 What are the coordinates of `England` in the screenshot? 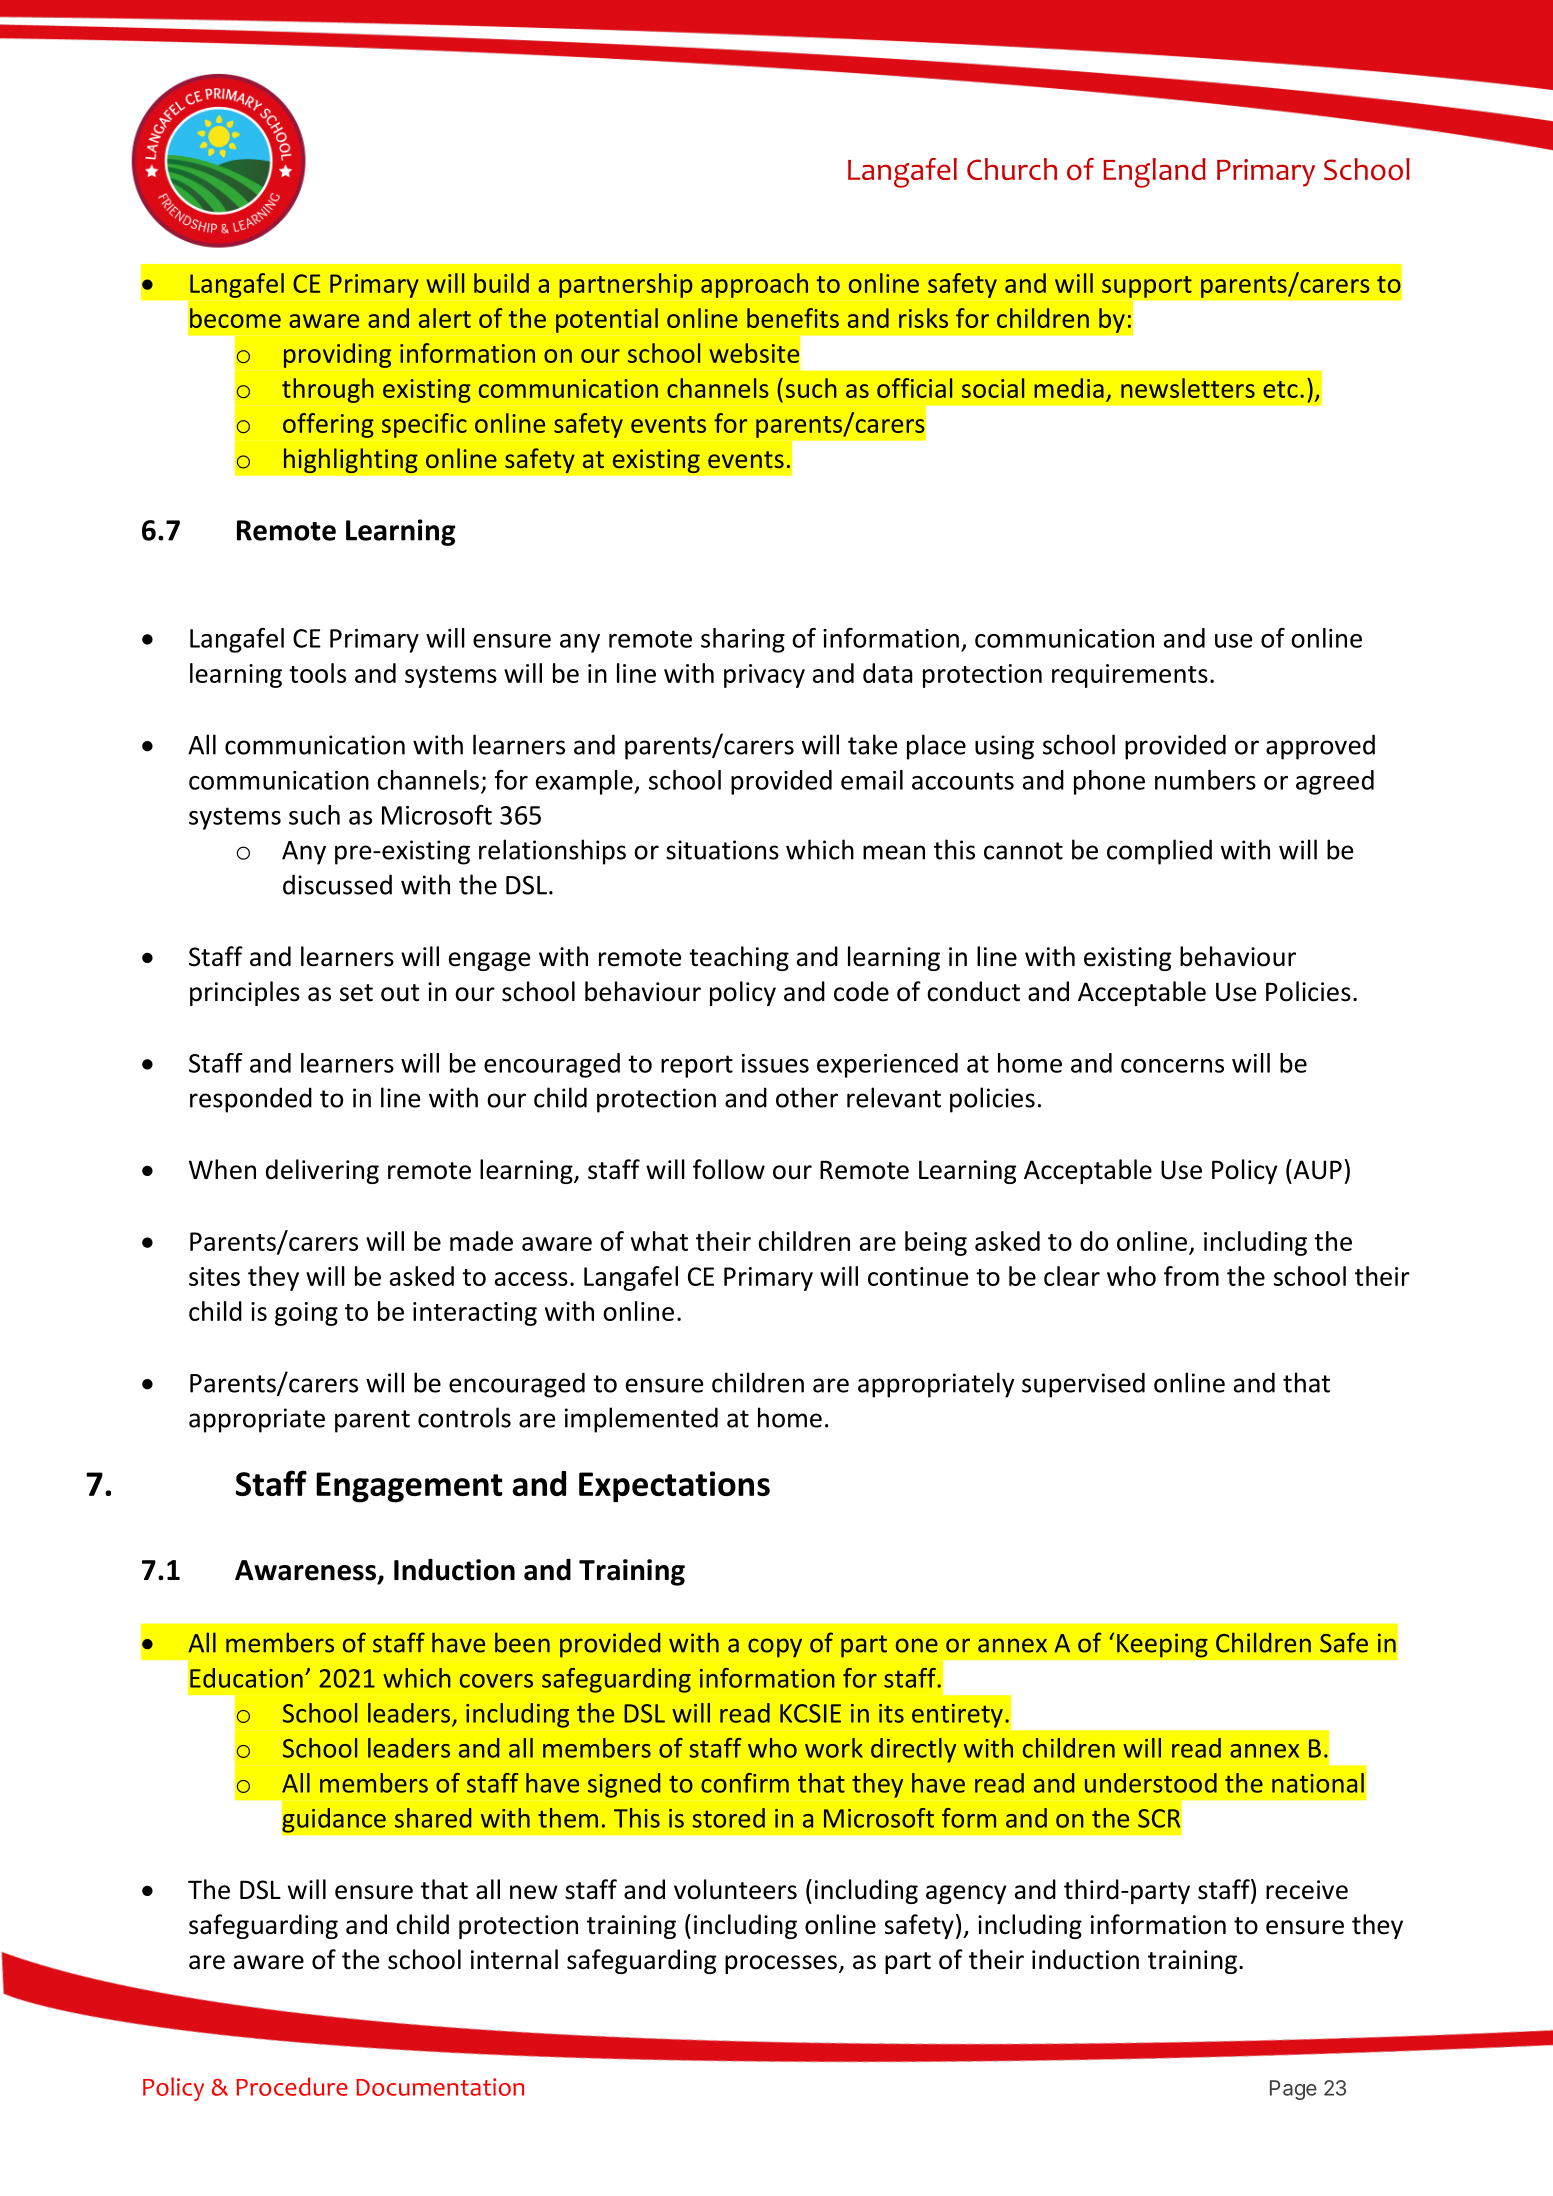 It's located at (1154, 173).
